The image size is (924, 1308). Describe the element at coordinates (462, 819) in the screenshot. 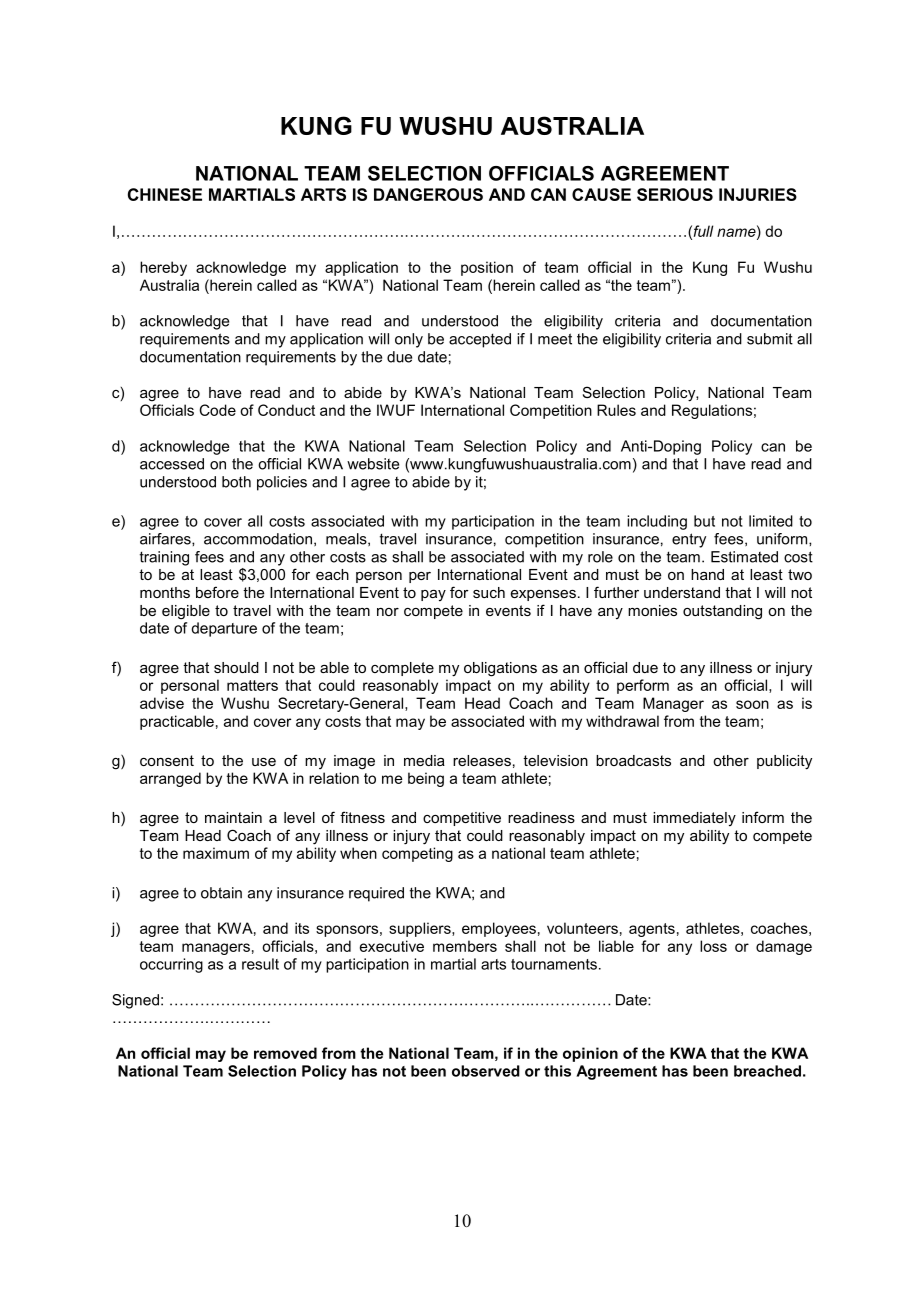

I see `competitive` at that location.
